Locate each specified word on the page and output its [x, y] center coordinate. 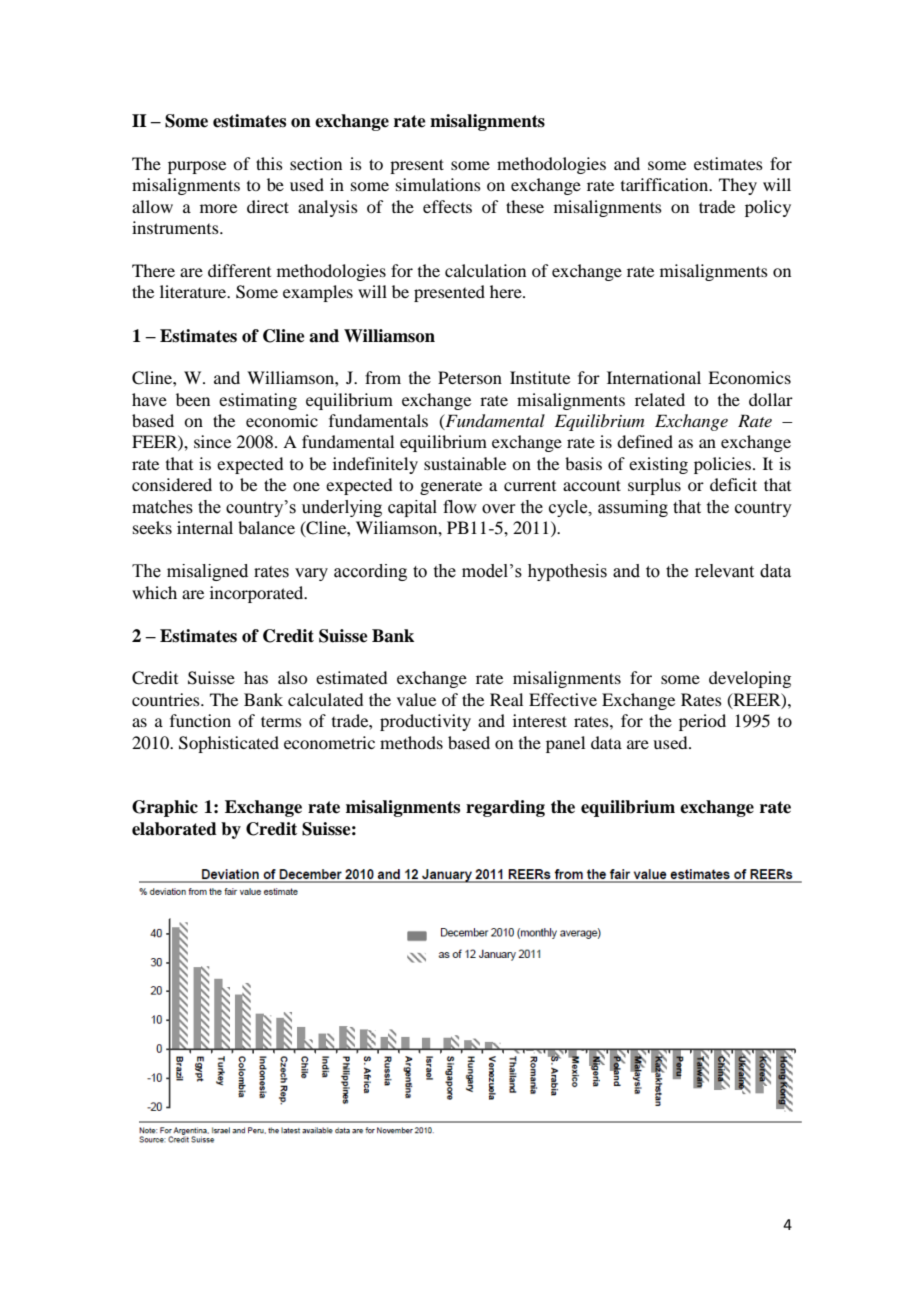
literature [194, 291]
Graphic [165, 808]
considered [172, 484]
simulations [438, 184]
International [654, 377]
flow [460, 507]
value [416, 699]
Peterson [470, 377]
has [256, 677]
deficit [733, 484]
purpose [197, 167]
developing [750, 679]
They [738, 186]
